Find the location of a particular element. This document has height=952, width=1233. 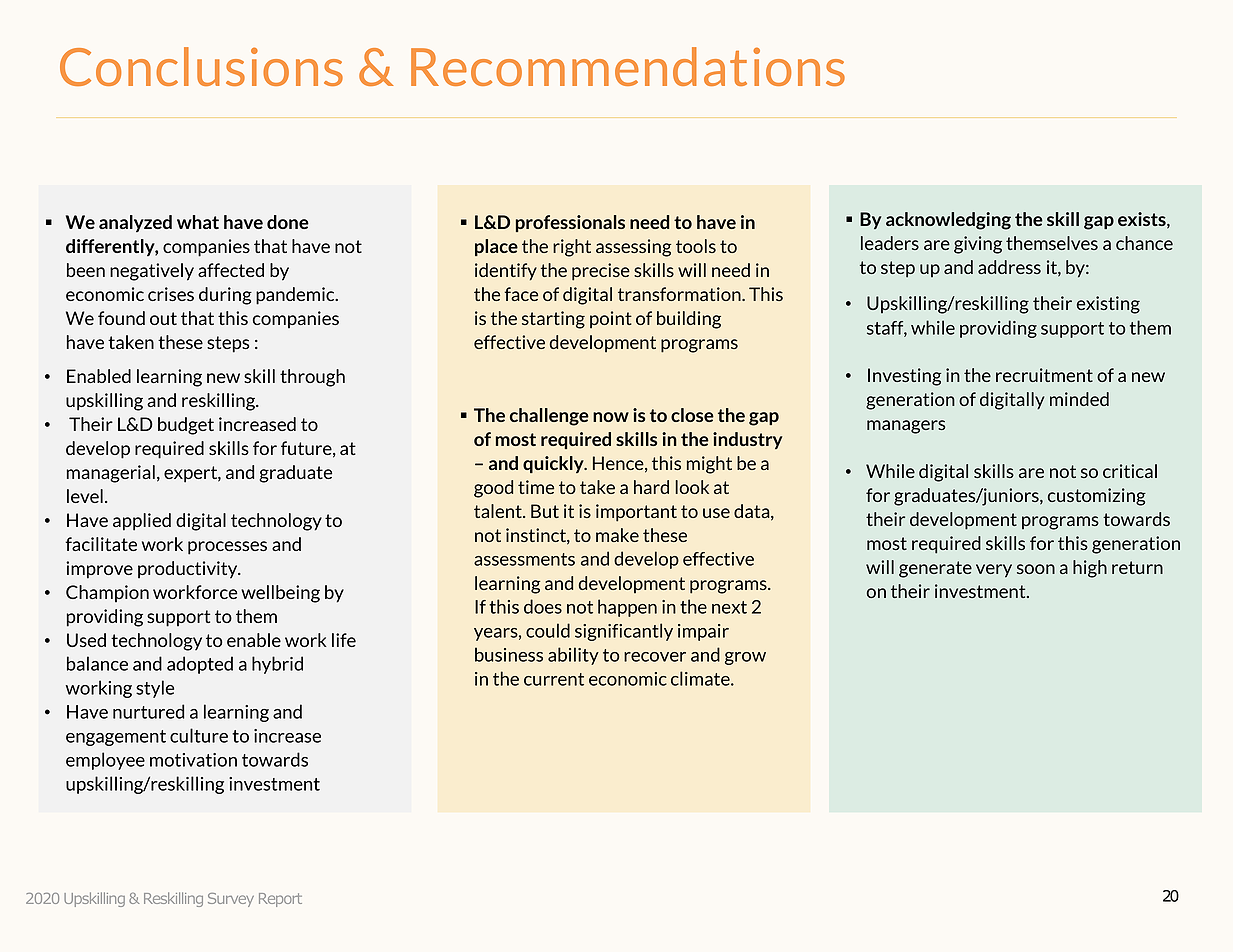

Conclusions is located at coordinates (201, 66).
